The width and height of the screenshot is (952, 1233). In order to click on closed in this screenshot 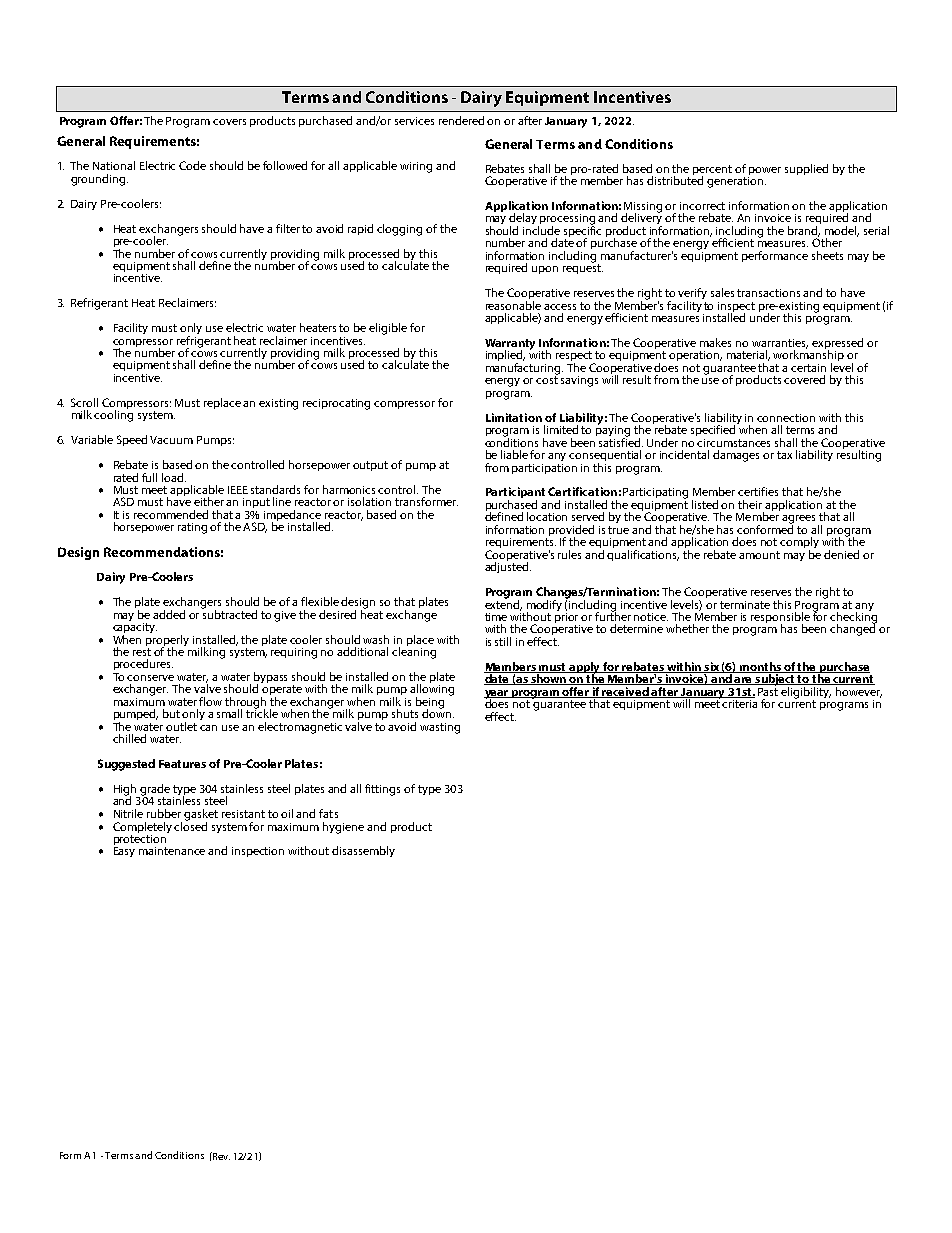, I will do `click(190, 825)`.
